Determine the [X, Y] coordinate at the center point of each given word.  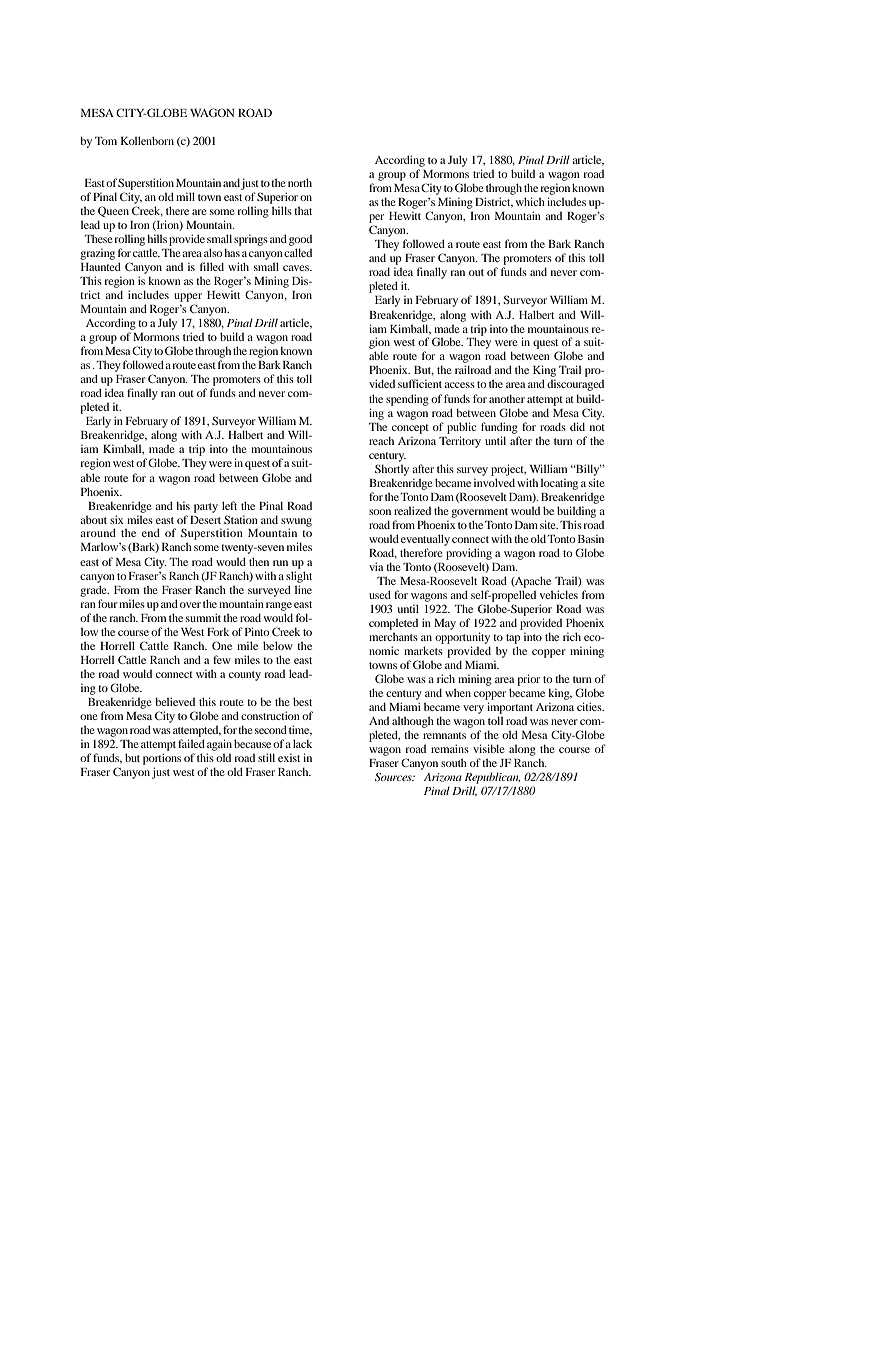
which [530, 201]
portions [162, 759]
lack [302, 743]
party [206, 508]
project [508, 470]
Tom [106, 141]
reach [381, 440]
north [300, 182]
